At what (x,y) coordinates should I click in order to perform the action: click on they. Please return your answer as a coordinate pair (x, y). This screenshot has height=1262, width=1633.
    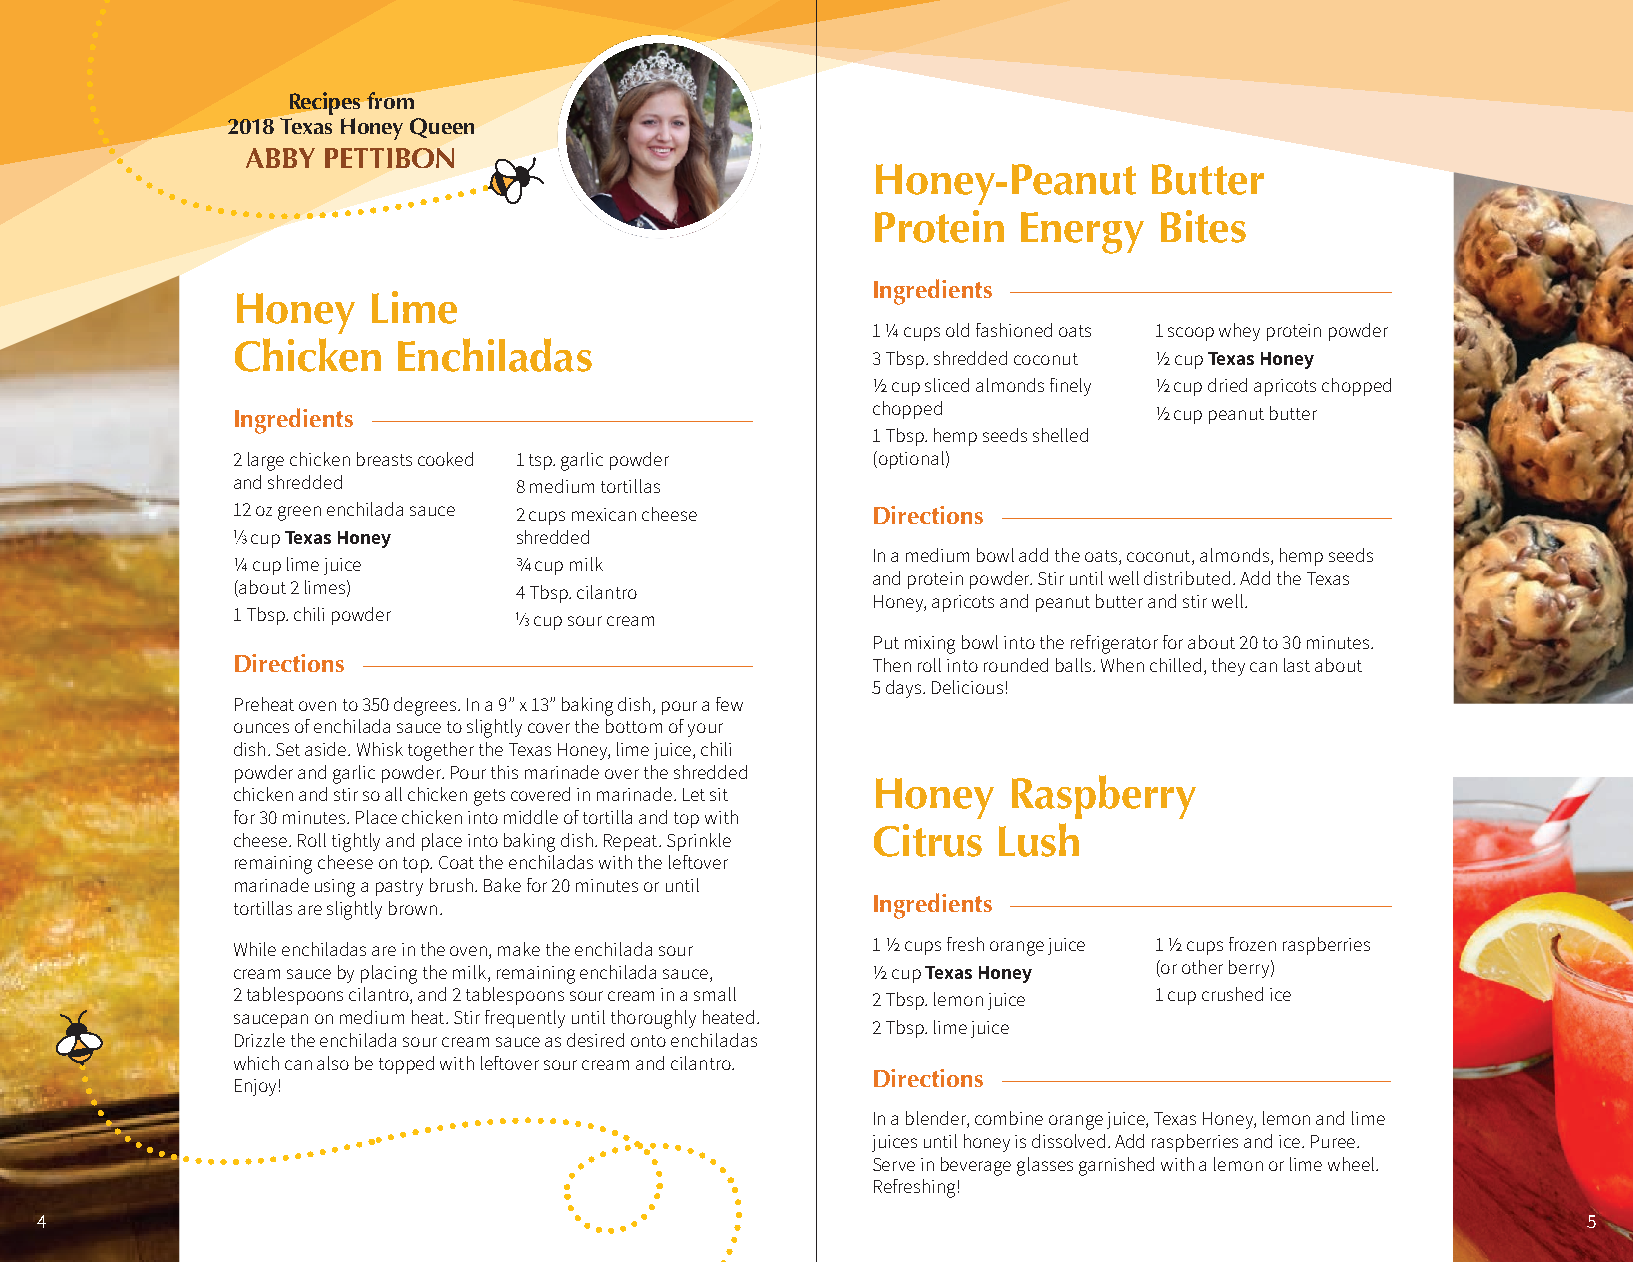
    Looking at the image, I should click on (1228, 667).
